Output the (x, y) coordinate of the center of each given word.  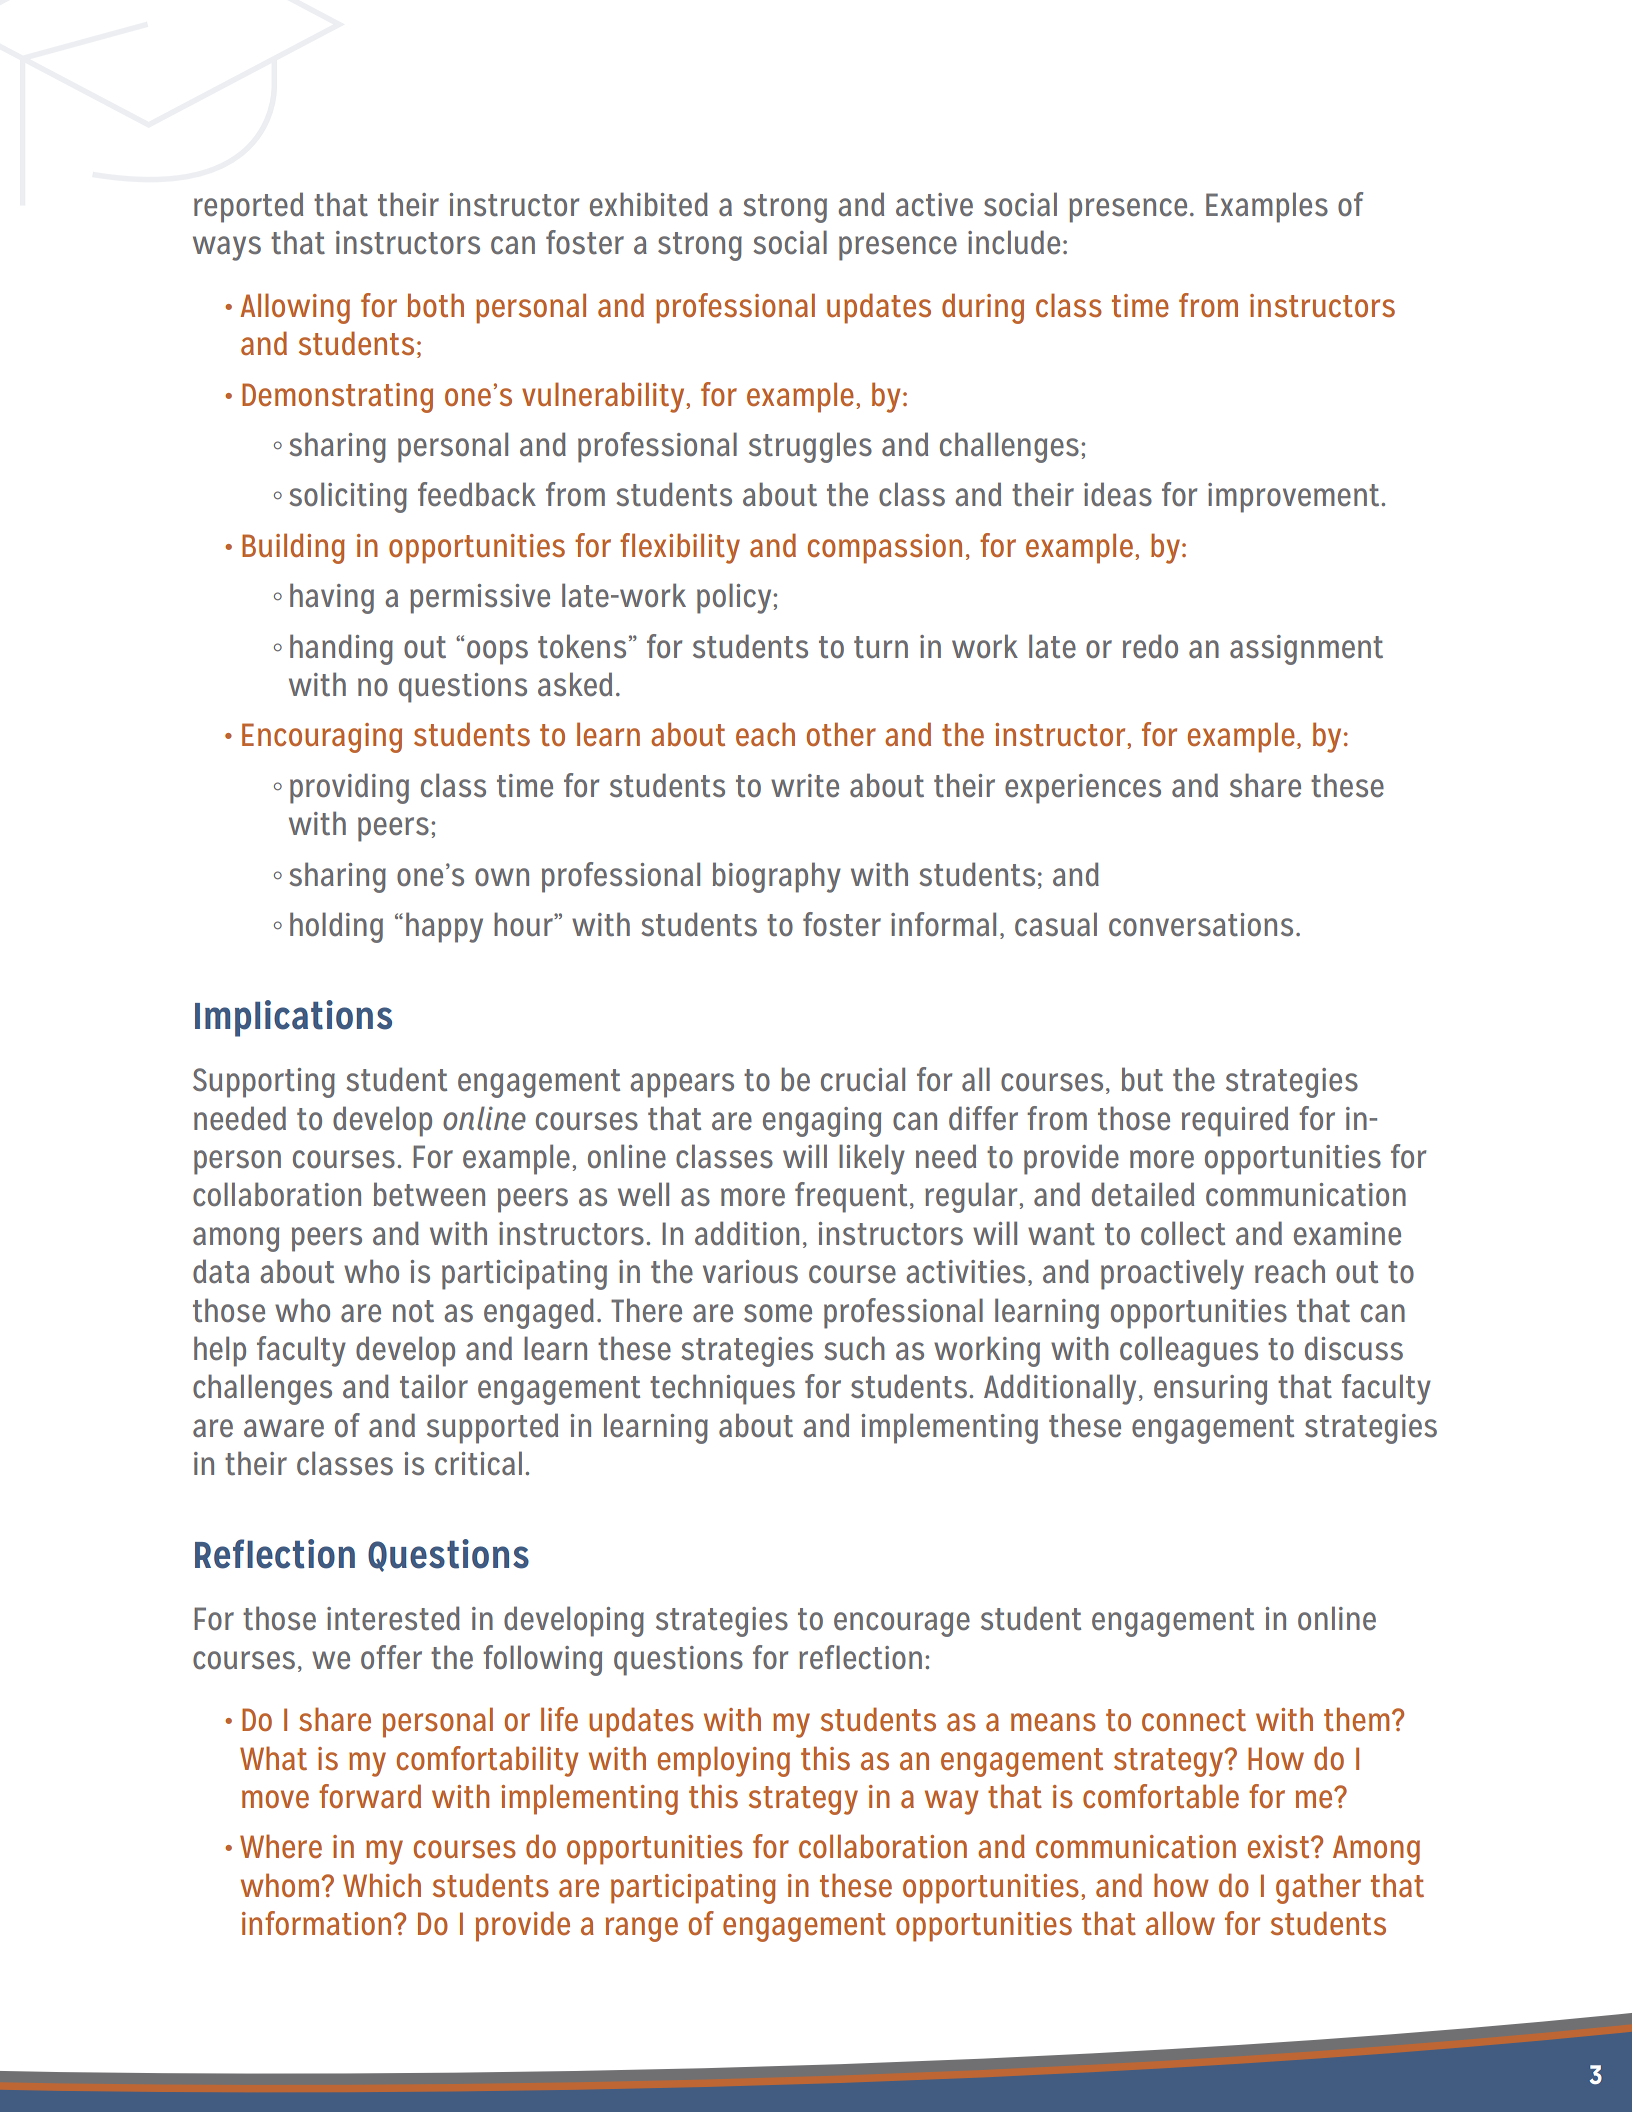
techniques (722, 1389)
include (1014, 242)
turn (881, 647)
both (435, 305)
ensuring (1210, 1390)
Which (382, 1885)
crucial (863, 1079)
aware (284, 1428)
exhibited (649, 204)
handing (341, 649)
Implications (293, 1018)
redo (1150, 646)
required (1235, 1121)
